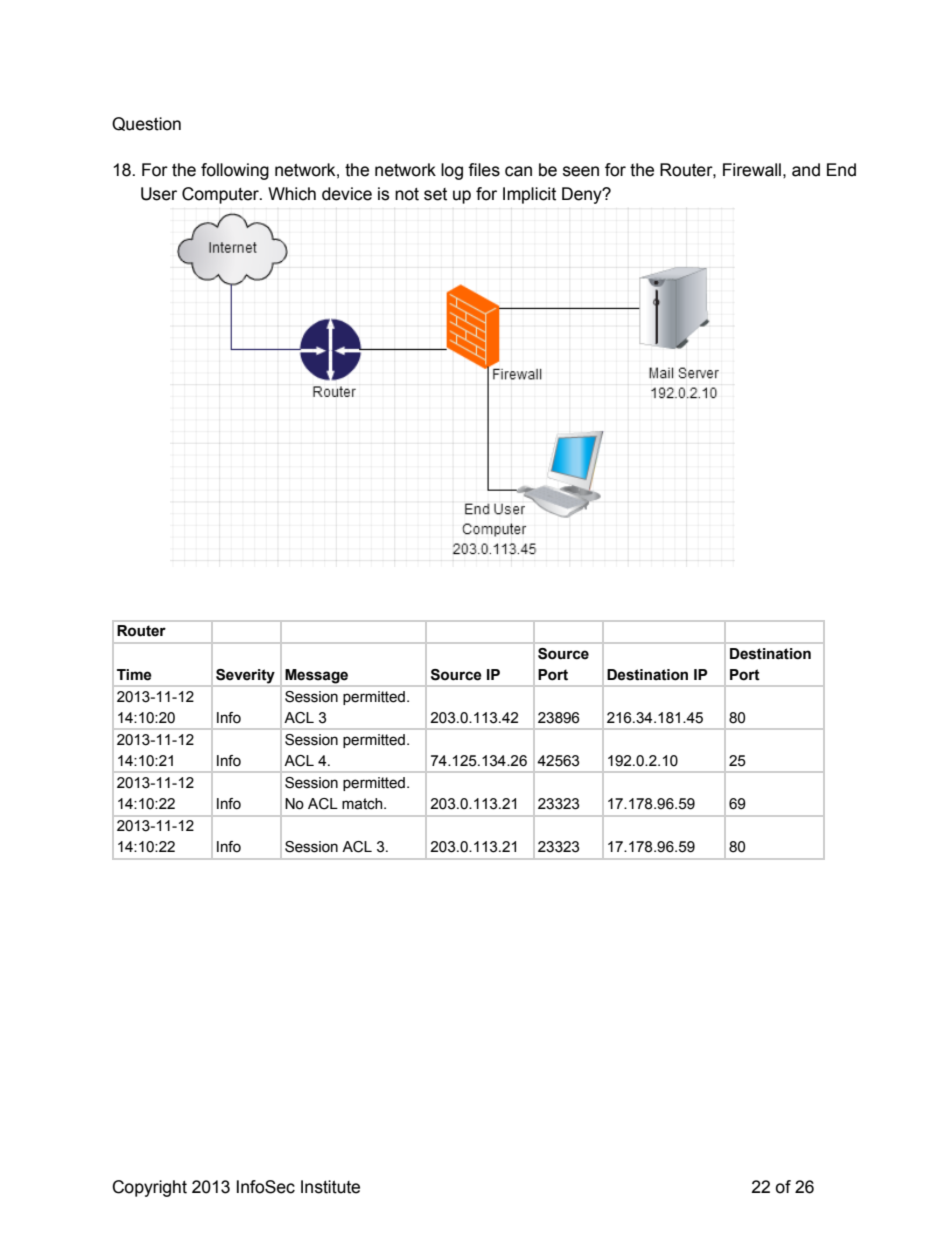 The height and width of the image is (1233, 952). I want to click on and, so click(806, 170).
